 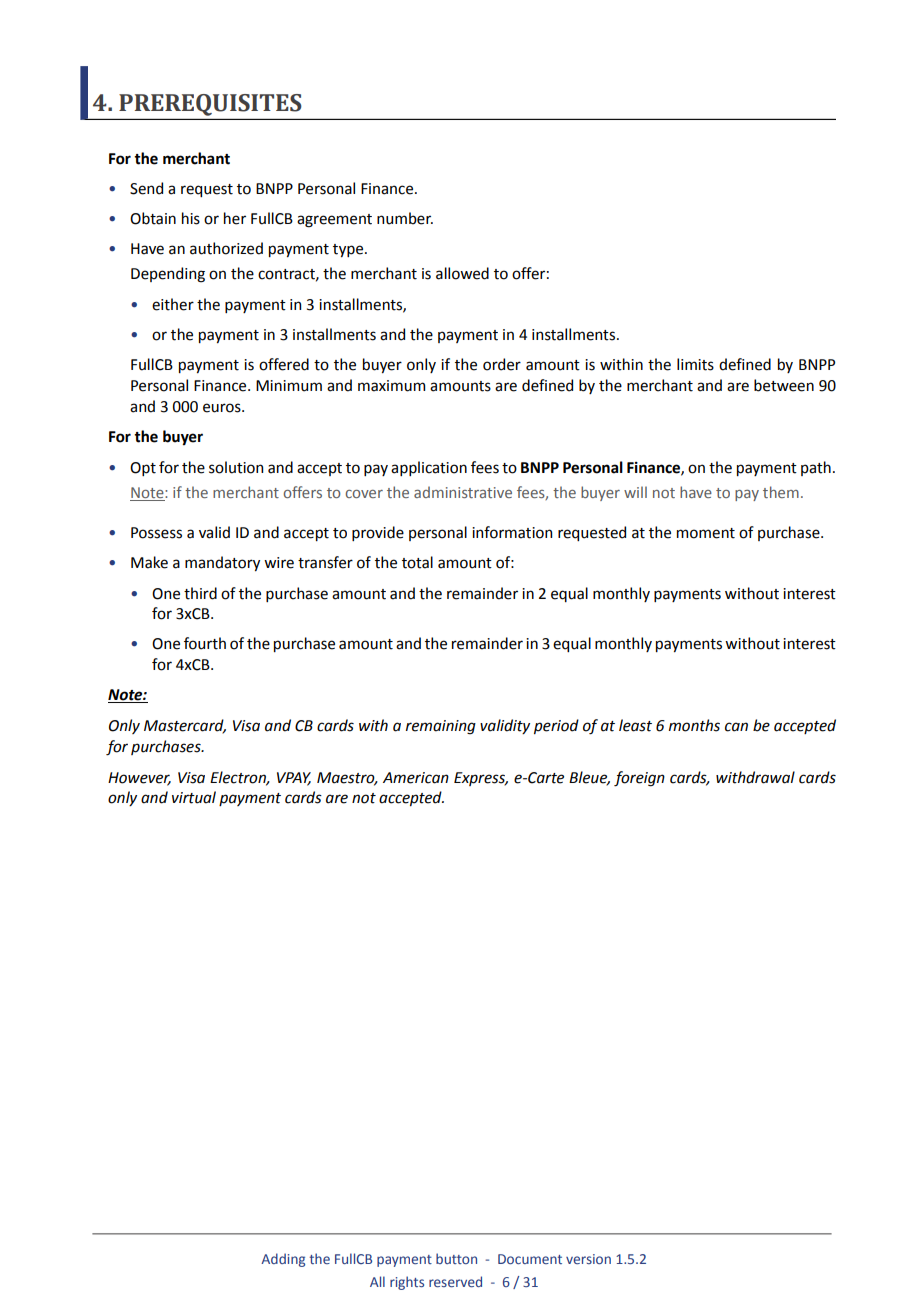 I want to click on American, so click(x=416, y=778).
